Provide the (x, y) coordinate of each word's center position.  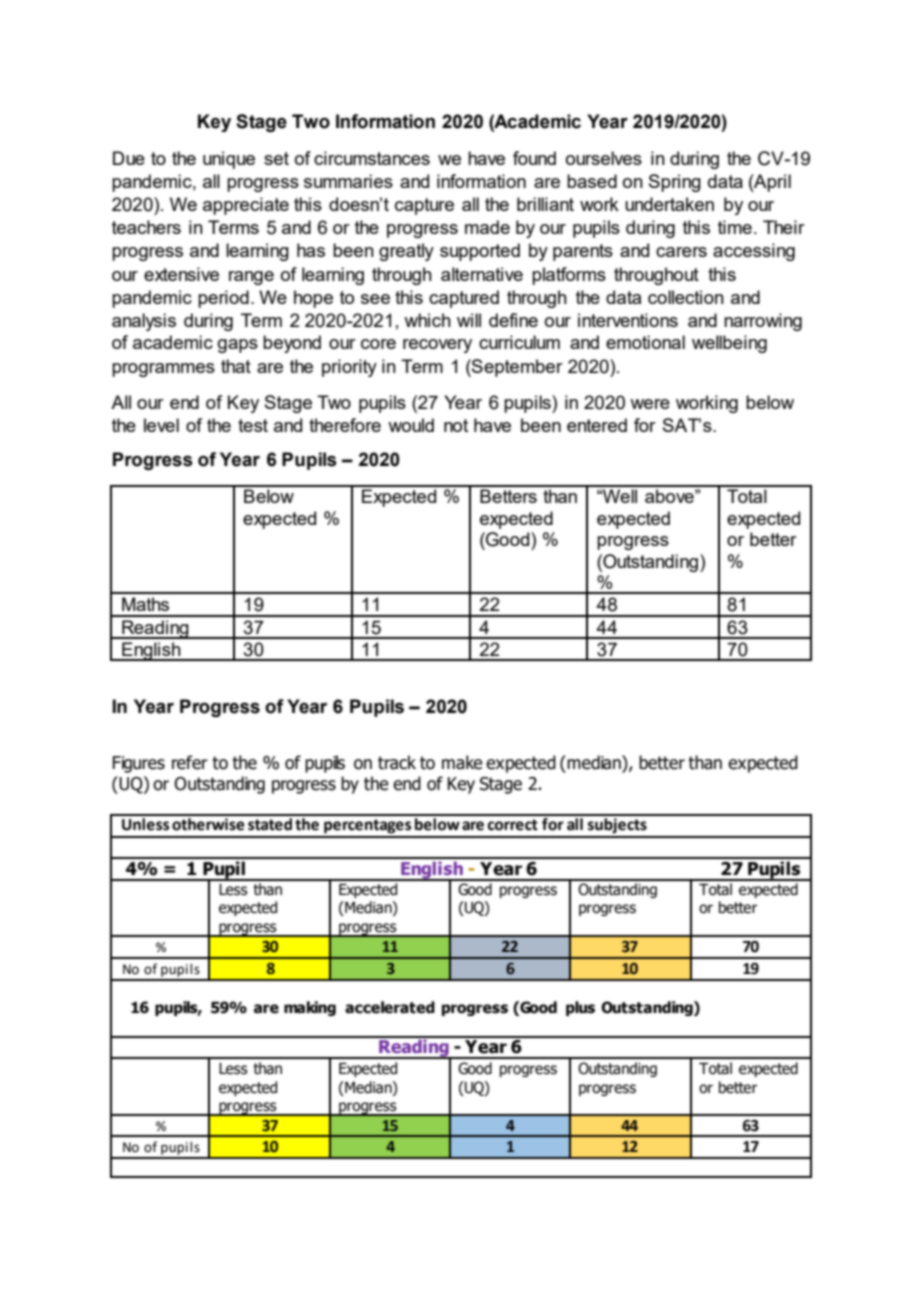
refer (190, 762)
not (456, 425)
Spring (675, 183)
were (650, 404)
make (462, 762)
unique (229, 160)
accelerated (390, 1007)
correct (513, 825)
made (487, 227)
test (253, 425)
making (310, 1008)
